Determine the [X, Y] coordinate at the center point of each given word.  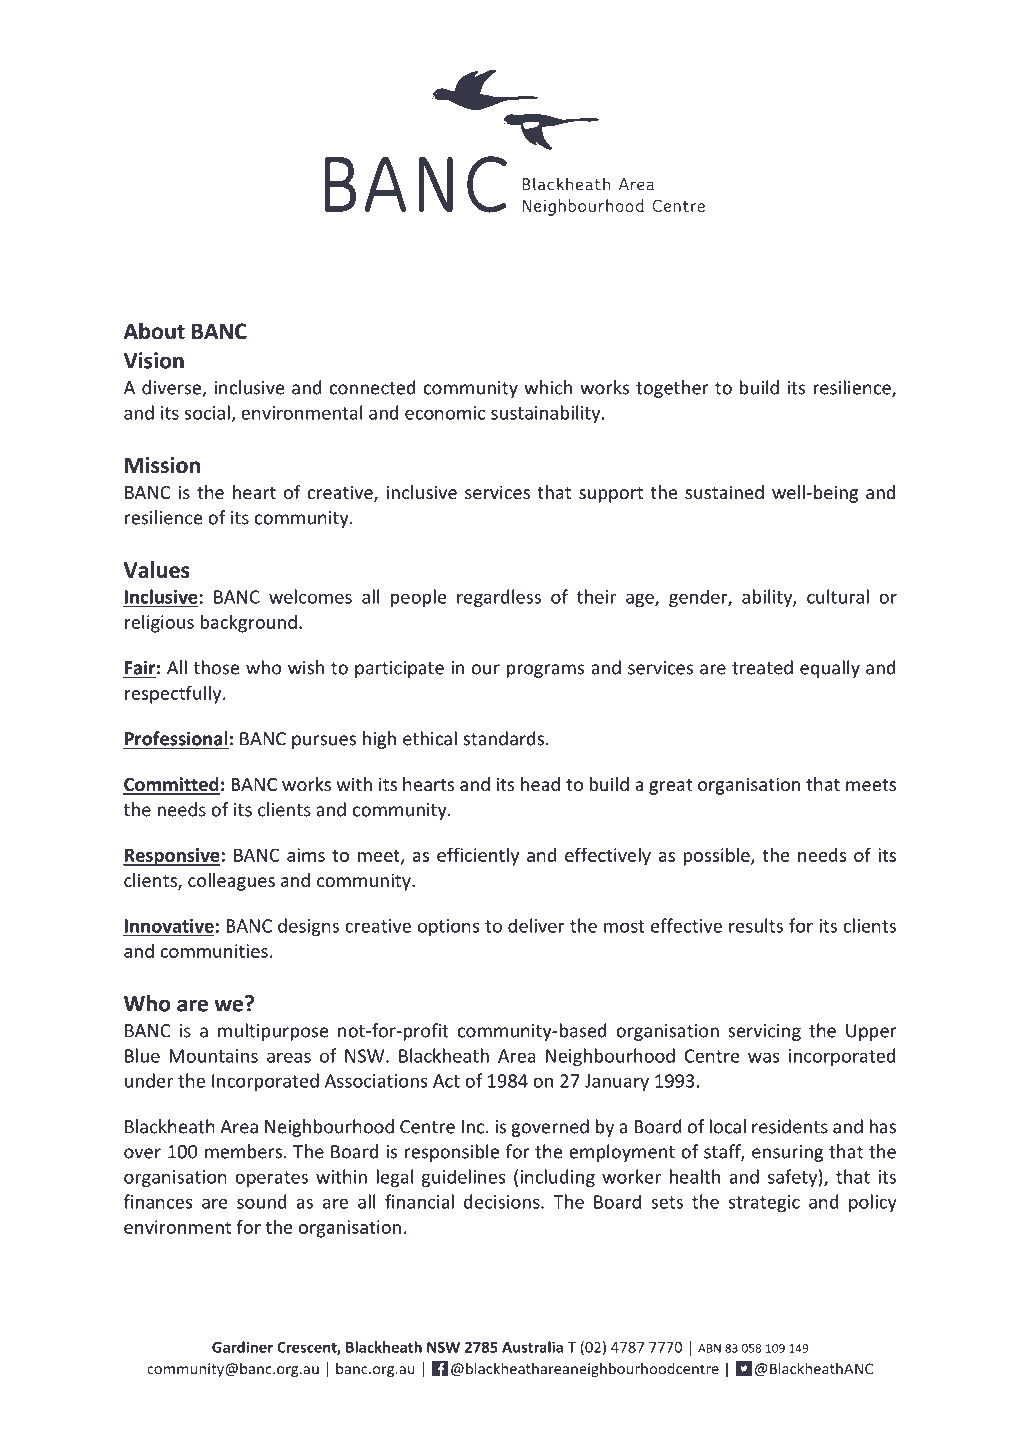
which [548, 387]
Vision [154, 360]
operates [271, 1179]
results [756, 925]
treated [762, 667]
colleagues [231, 882]
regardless [499, 598]
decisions [503, 1201]
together [672, 389]
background [248, 623]
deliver [536, 925]
